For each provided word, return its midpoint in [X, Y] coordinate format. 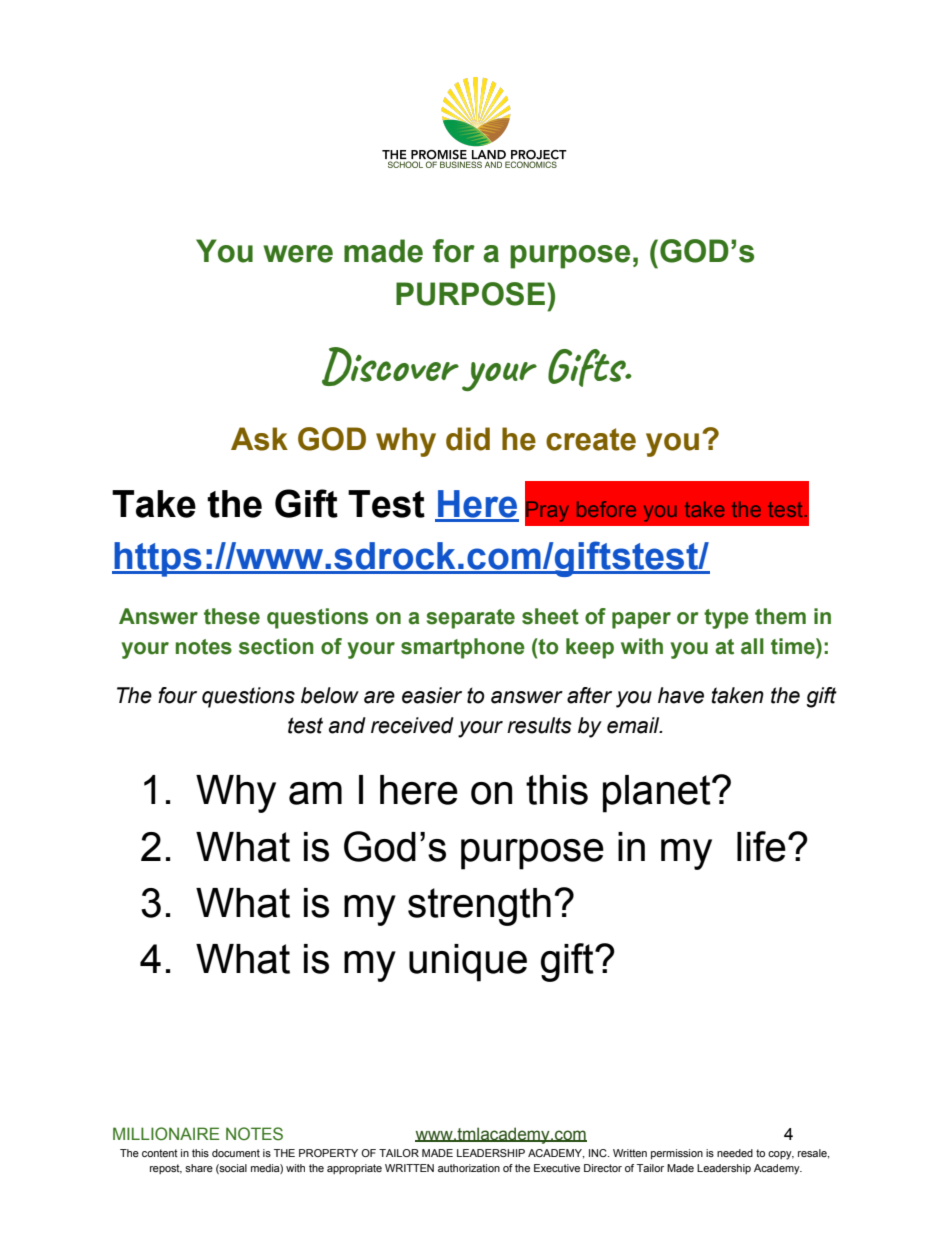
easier [432, 695]
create [591, 439]
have [681, 695]
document [236, 1153]
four [177, 695]
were [298, 254]
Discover [390, 366]
